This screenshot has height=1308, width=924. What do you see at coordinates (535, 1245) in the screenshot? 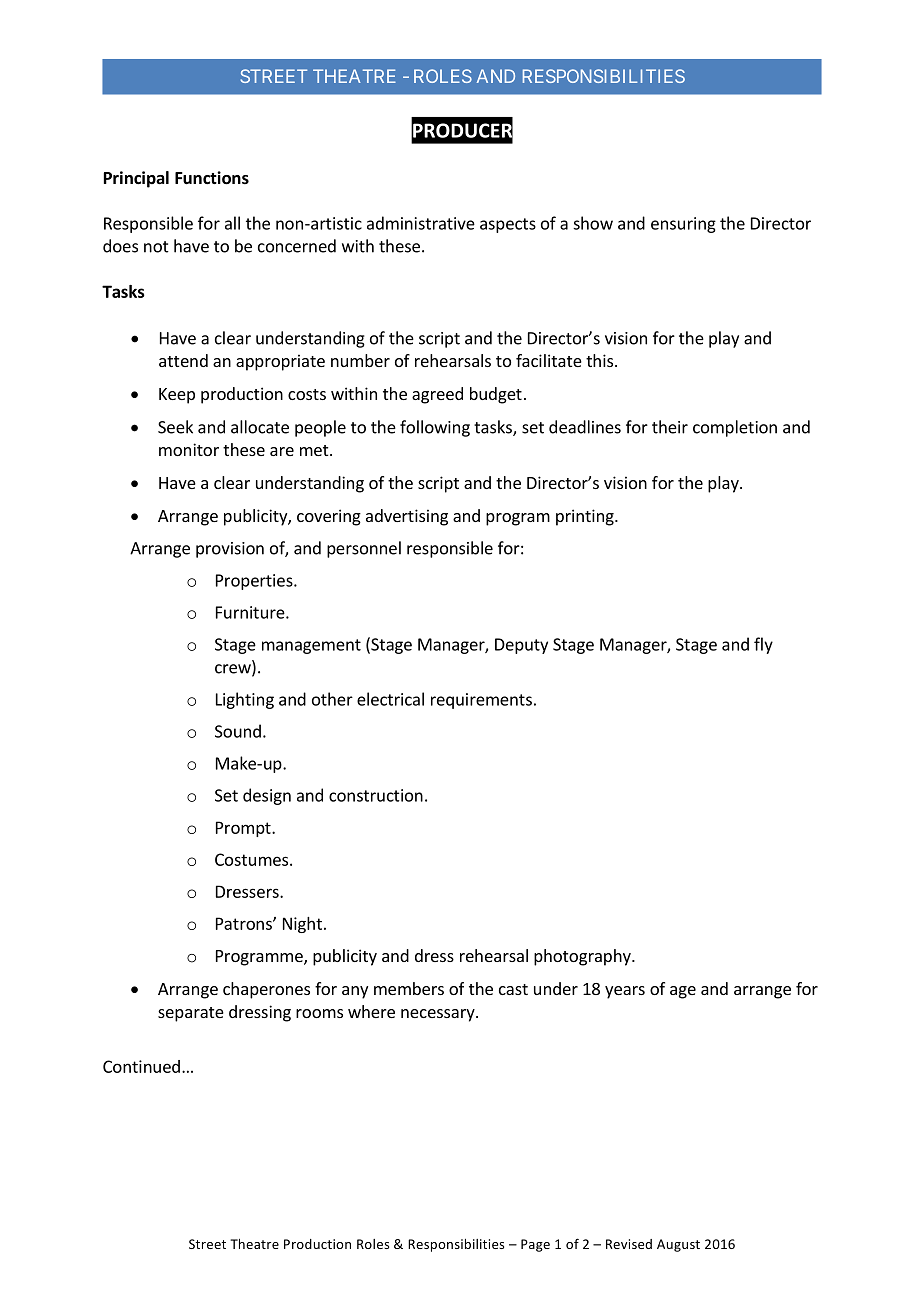
I see `Page` at bounding box center [535, 1245].
